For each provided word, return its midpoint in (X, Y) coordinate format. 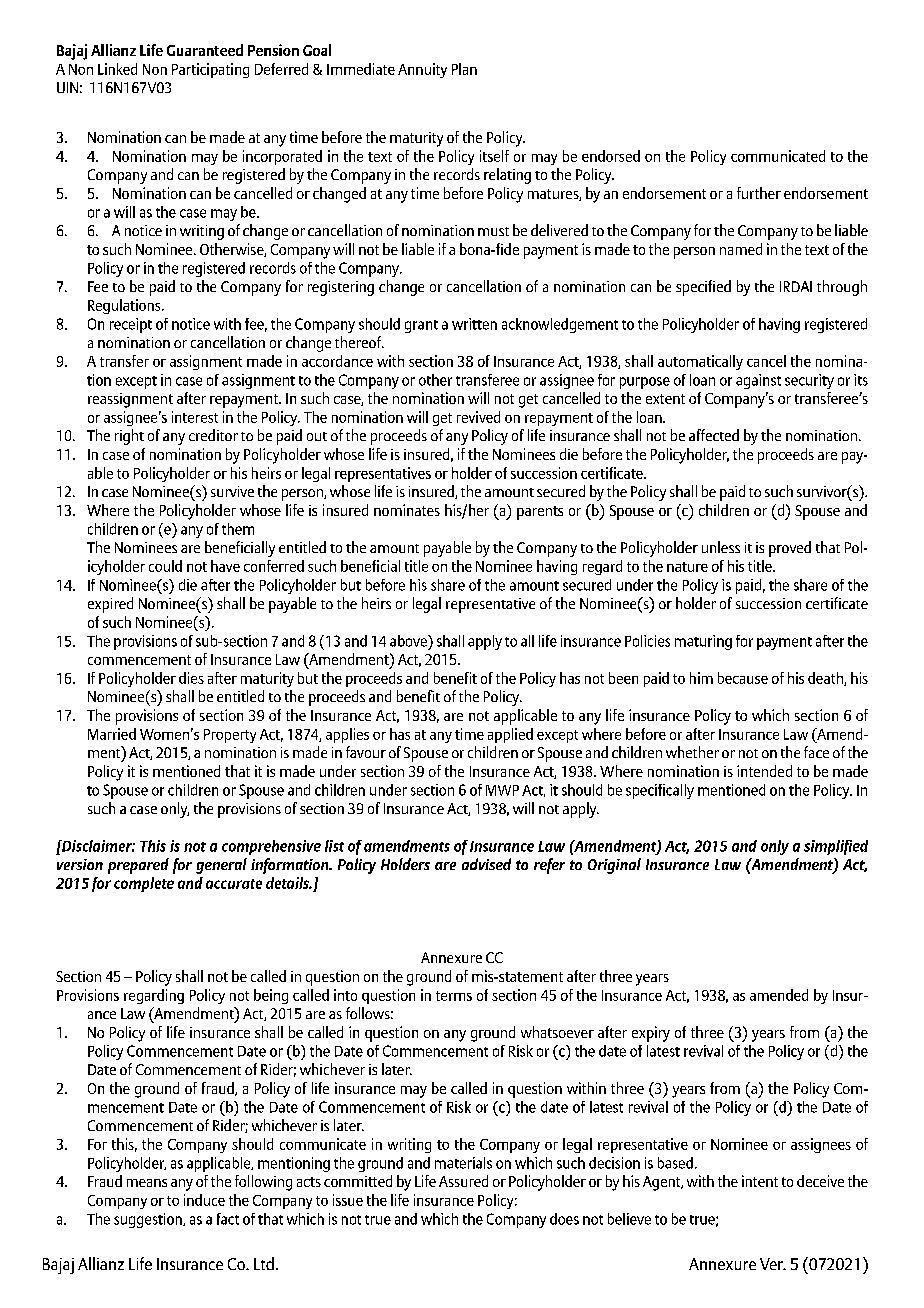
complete (144, 884)
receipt (131, 325)
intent (760, 1181)
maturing (703, 642)
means (147, 1183)
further (759, 193)
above (409, 641)
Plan (464, 69)
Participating (210, 70)
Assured (463, 1181)
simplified (836, 847)
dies (191, 678)
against (758, 381)
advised (486, 864)
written (474, 324)
